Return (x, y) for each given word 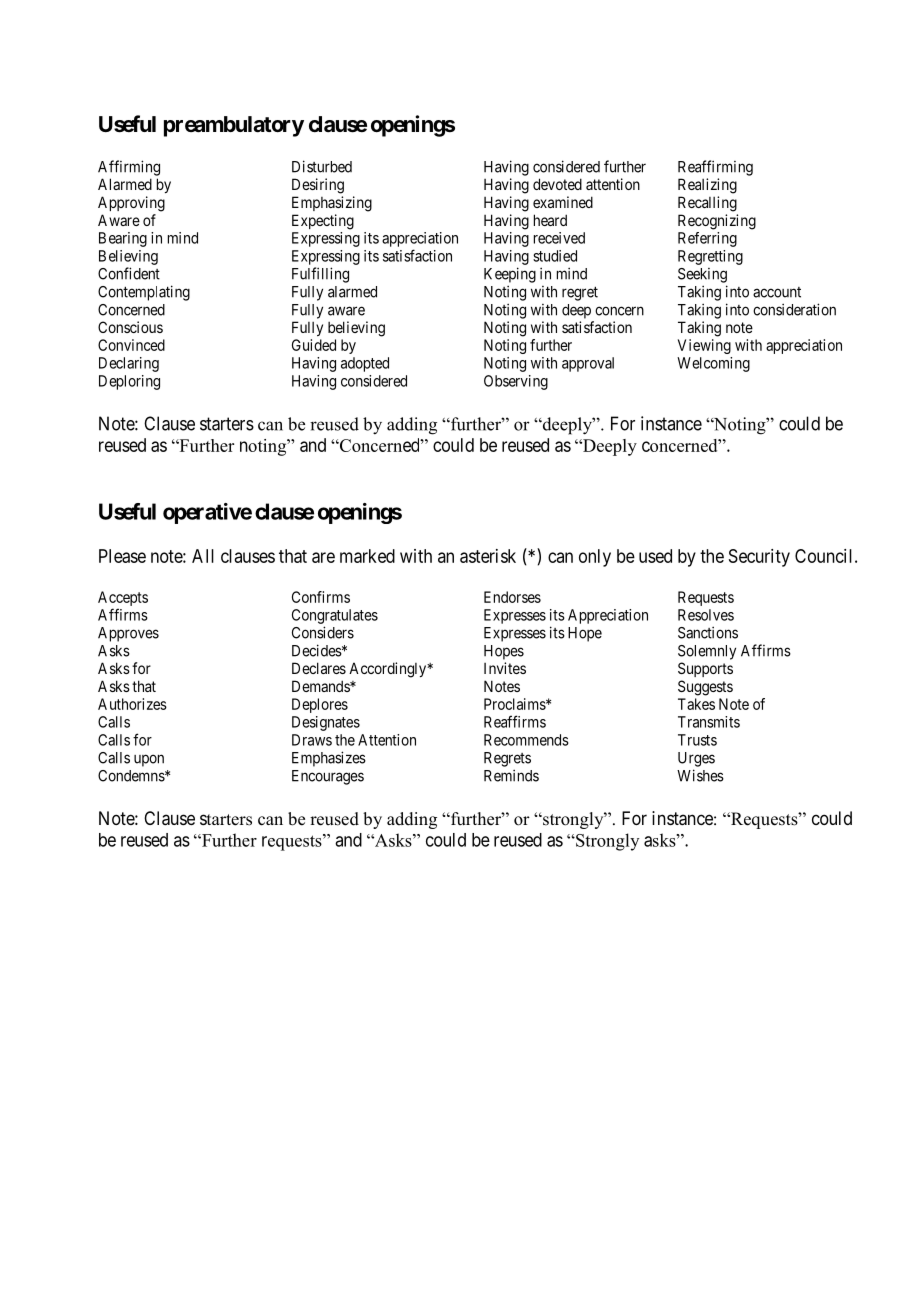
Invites (505, 668)
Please (122, 556)
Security (759, 558)
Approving (131, 204)
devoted (557, 184)
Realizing (707, 186)
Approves (128, 634)
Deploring (129, 382)
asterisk (488, 556)
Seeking (702, 275)
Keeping (510, 275)
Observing (516, 382)
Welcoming (713, 364)
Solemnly (707, 652)
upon (149, 760)
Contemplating (144, 293)
